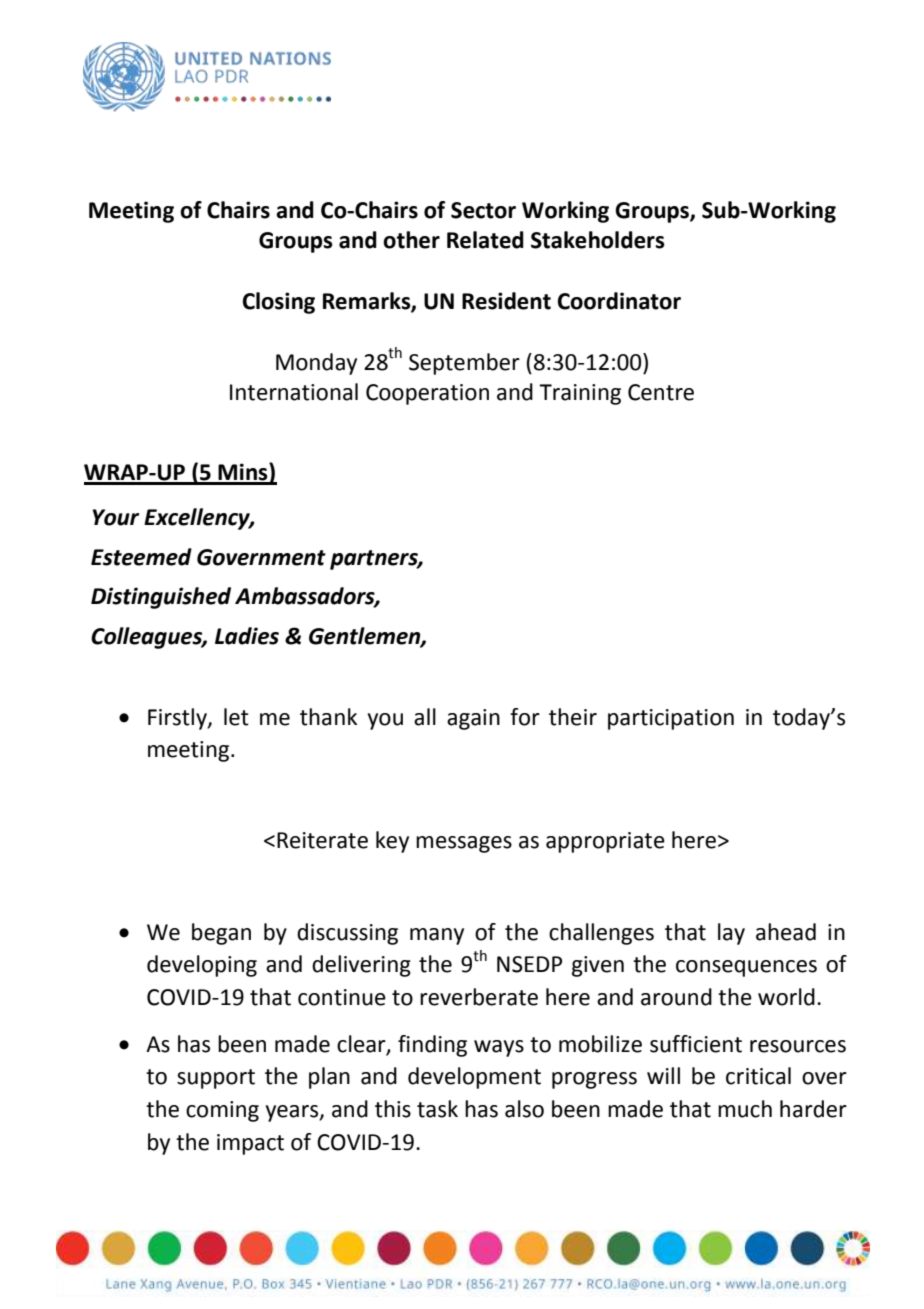 Image resolution: width=924 pixels, height=1309 pixels. What do you see at coordinates (485, 240) in the screenshot?
I see `Related` at bounding box center [485, 240].
